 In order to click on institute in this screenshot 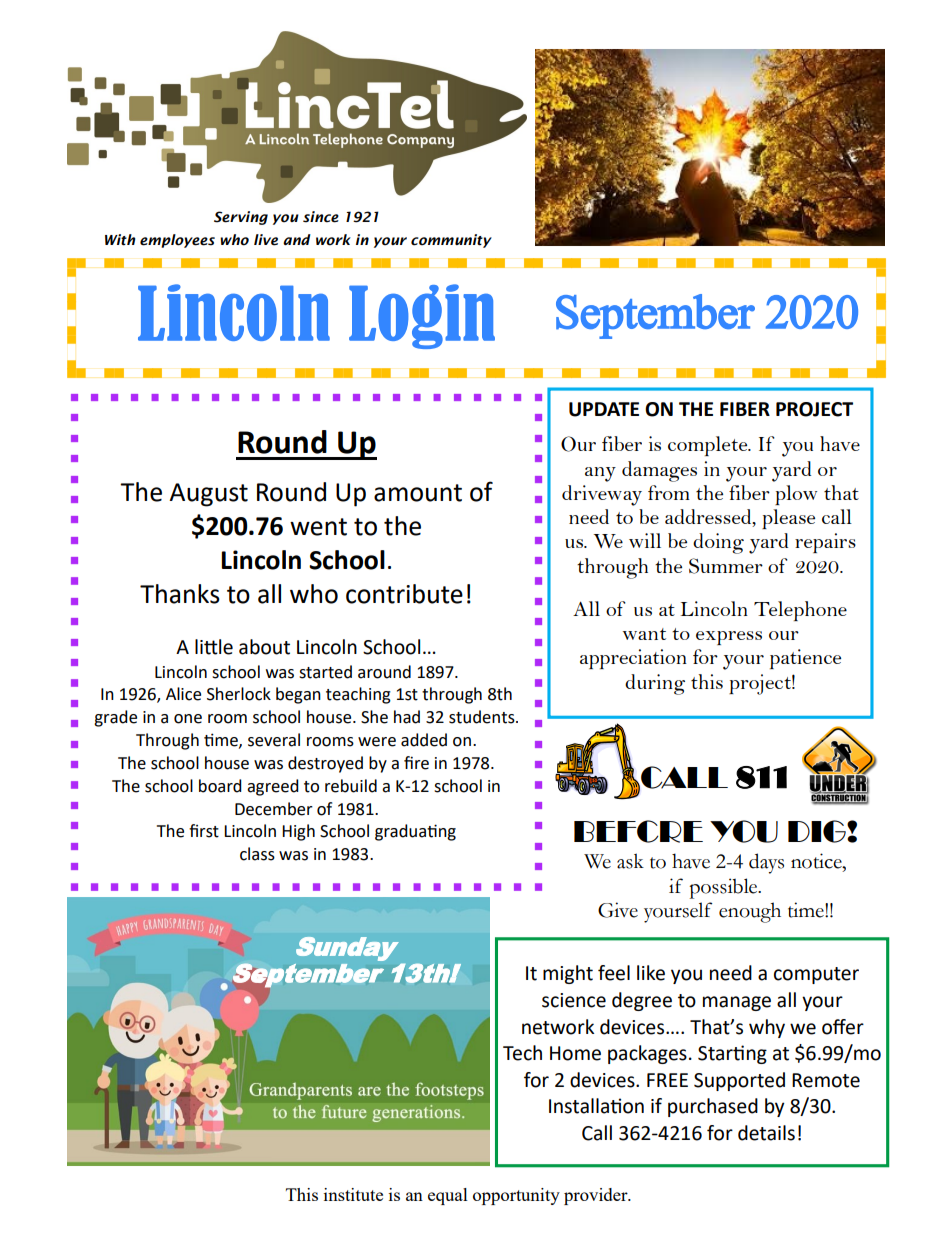, I will do `click(353, 1194)`.
